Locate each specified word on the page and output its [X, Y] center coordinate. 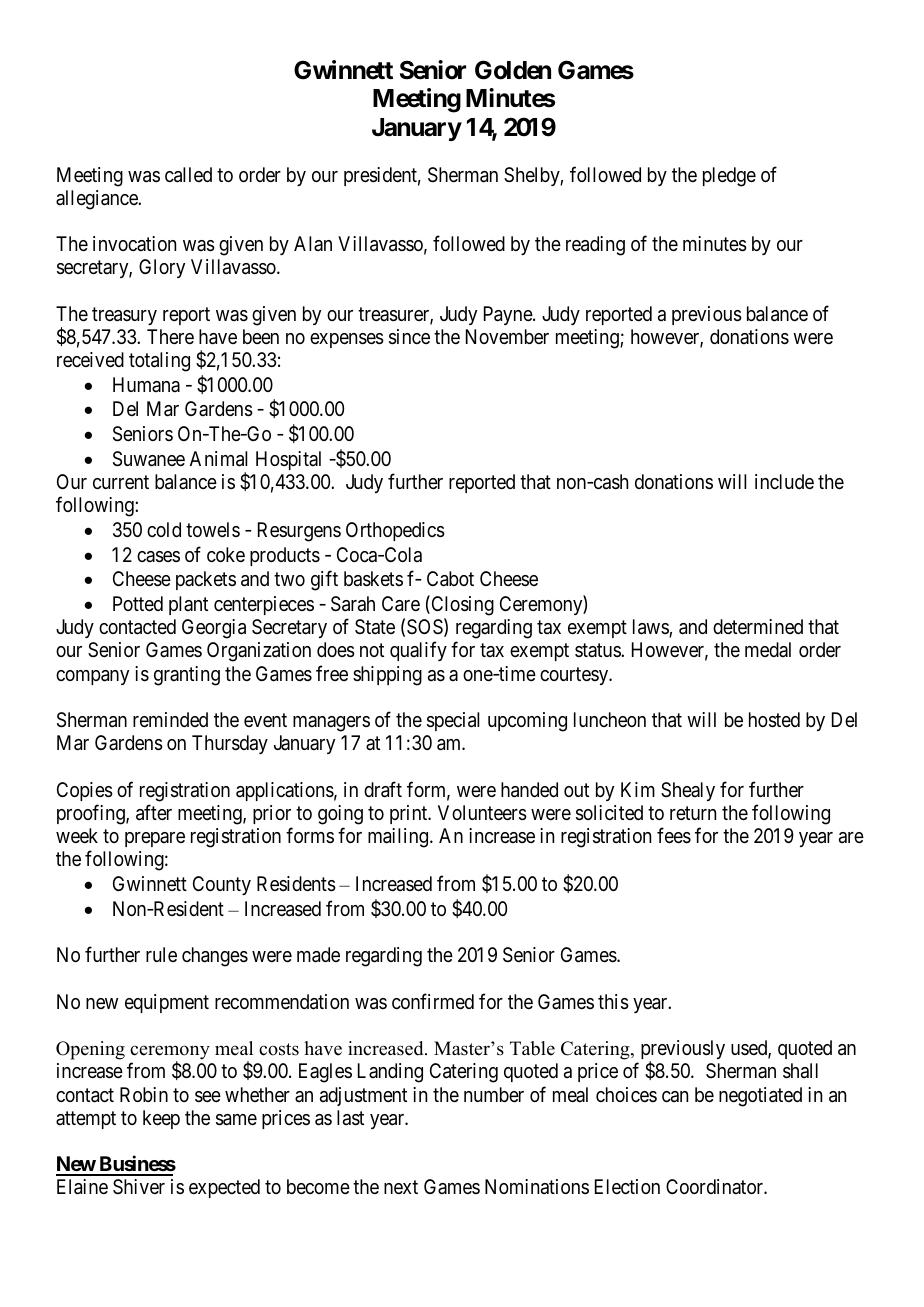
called [188, 175]
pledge [729, 177]
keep [161, 1119]
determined [758, 626]
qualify [418, 651]
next [401, 1187]
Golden [513, 70]
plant [188, 605]
